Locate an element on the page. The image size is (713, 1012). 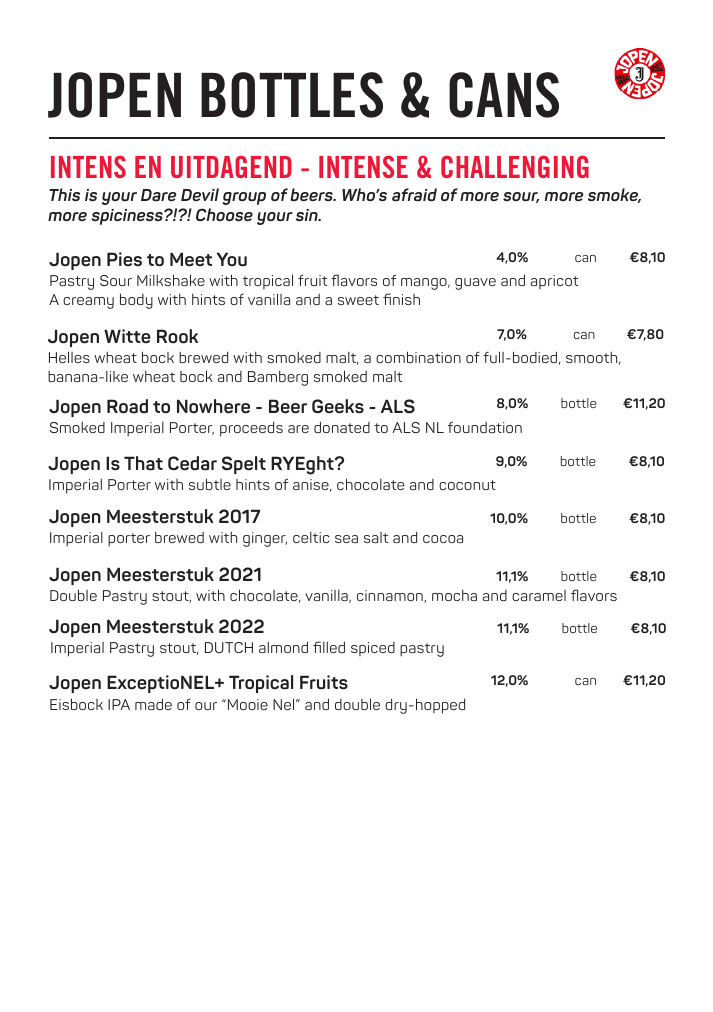
filled is located at coordinates (329, 647).
